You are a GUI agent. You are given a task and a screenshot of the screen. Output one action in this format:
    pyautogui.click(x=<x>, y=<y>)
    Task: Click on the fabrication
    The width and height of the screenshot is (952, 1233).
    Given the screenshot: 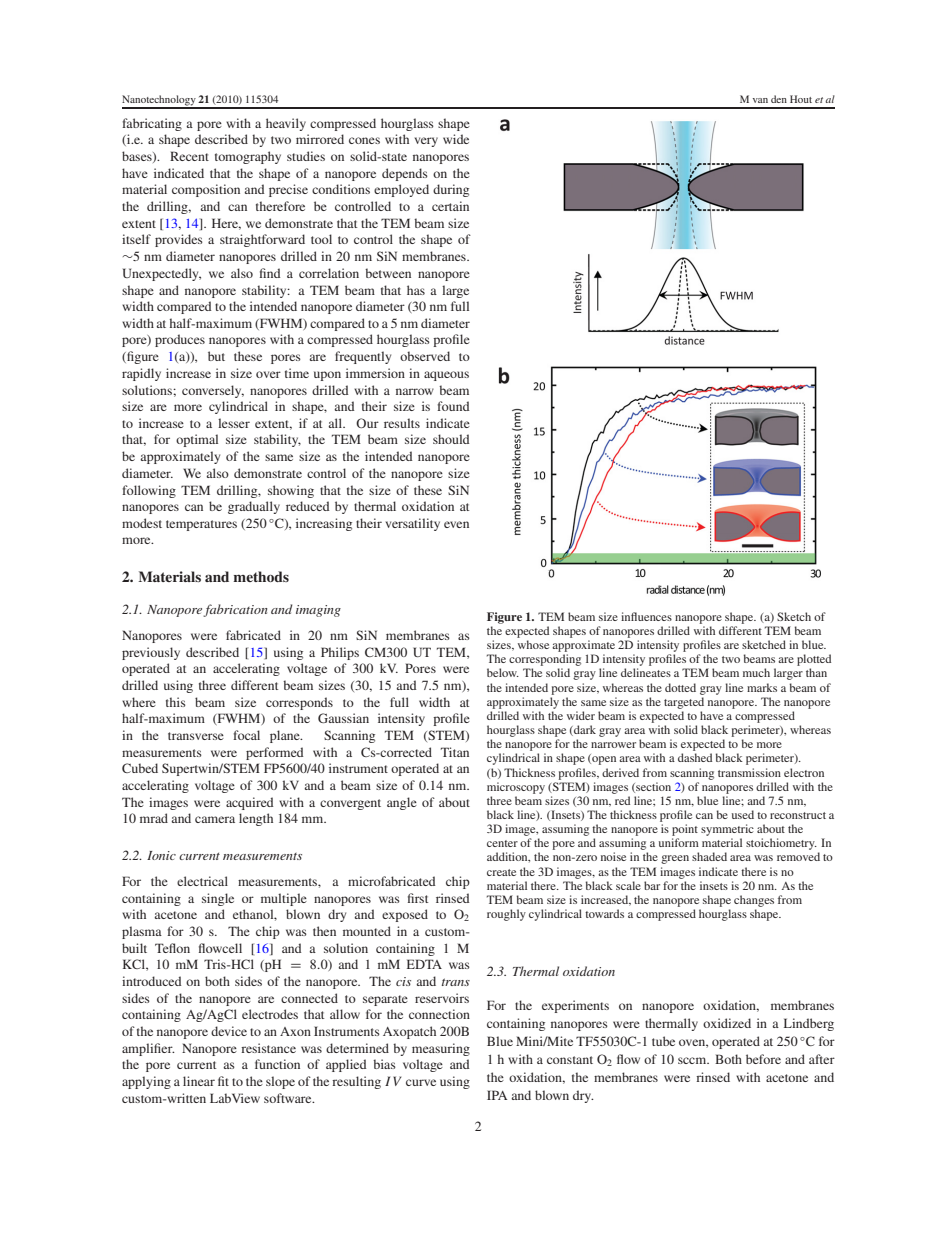 What is the action you would take?
    pyautogui.click(x=235, y=610)
